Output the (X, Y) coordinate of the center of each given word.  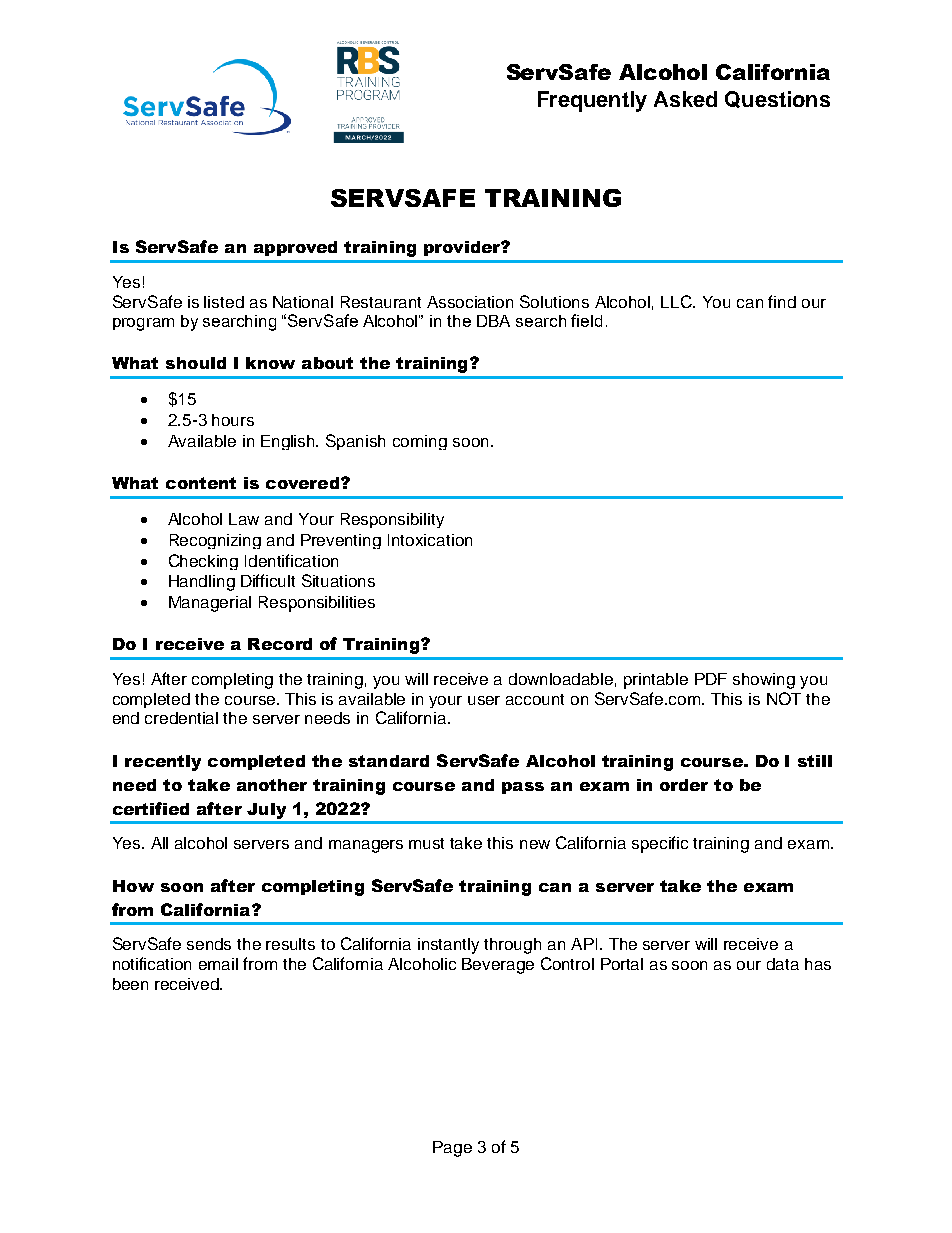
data (783, 964)
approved (295, 248)
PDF (711, 679)
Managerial (210, 604)
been (130, 984)
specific (660, 844)
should (196, 363)
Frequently (592, 101)
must (426, 843)
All (159, 843)
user (484, 700)
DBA (493, 321)
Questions (777, 99)
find (782, 301)
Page (452, 1149)
